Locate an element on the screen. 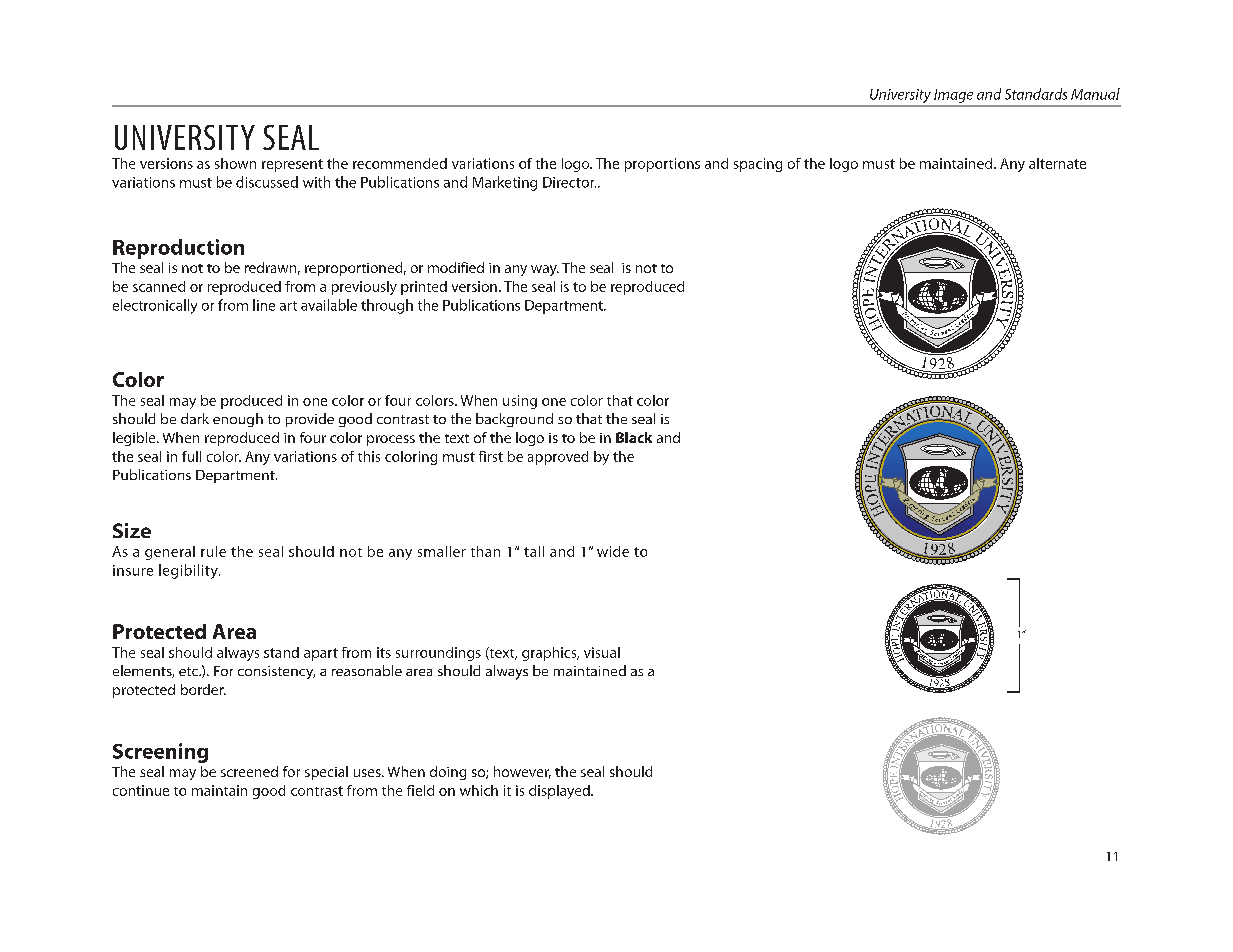 This screenshot has height=952, width=1233. shown is located at coordinates (235, 163).
